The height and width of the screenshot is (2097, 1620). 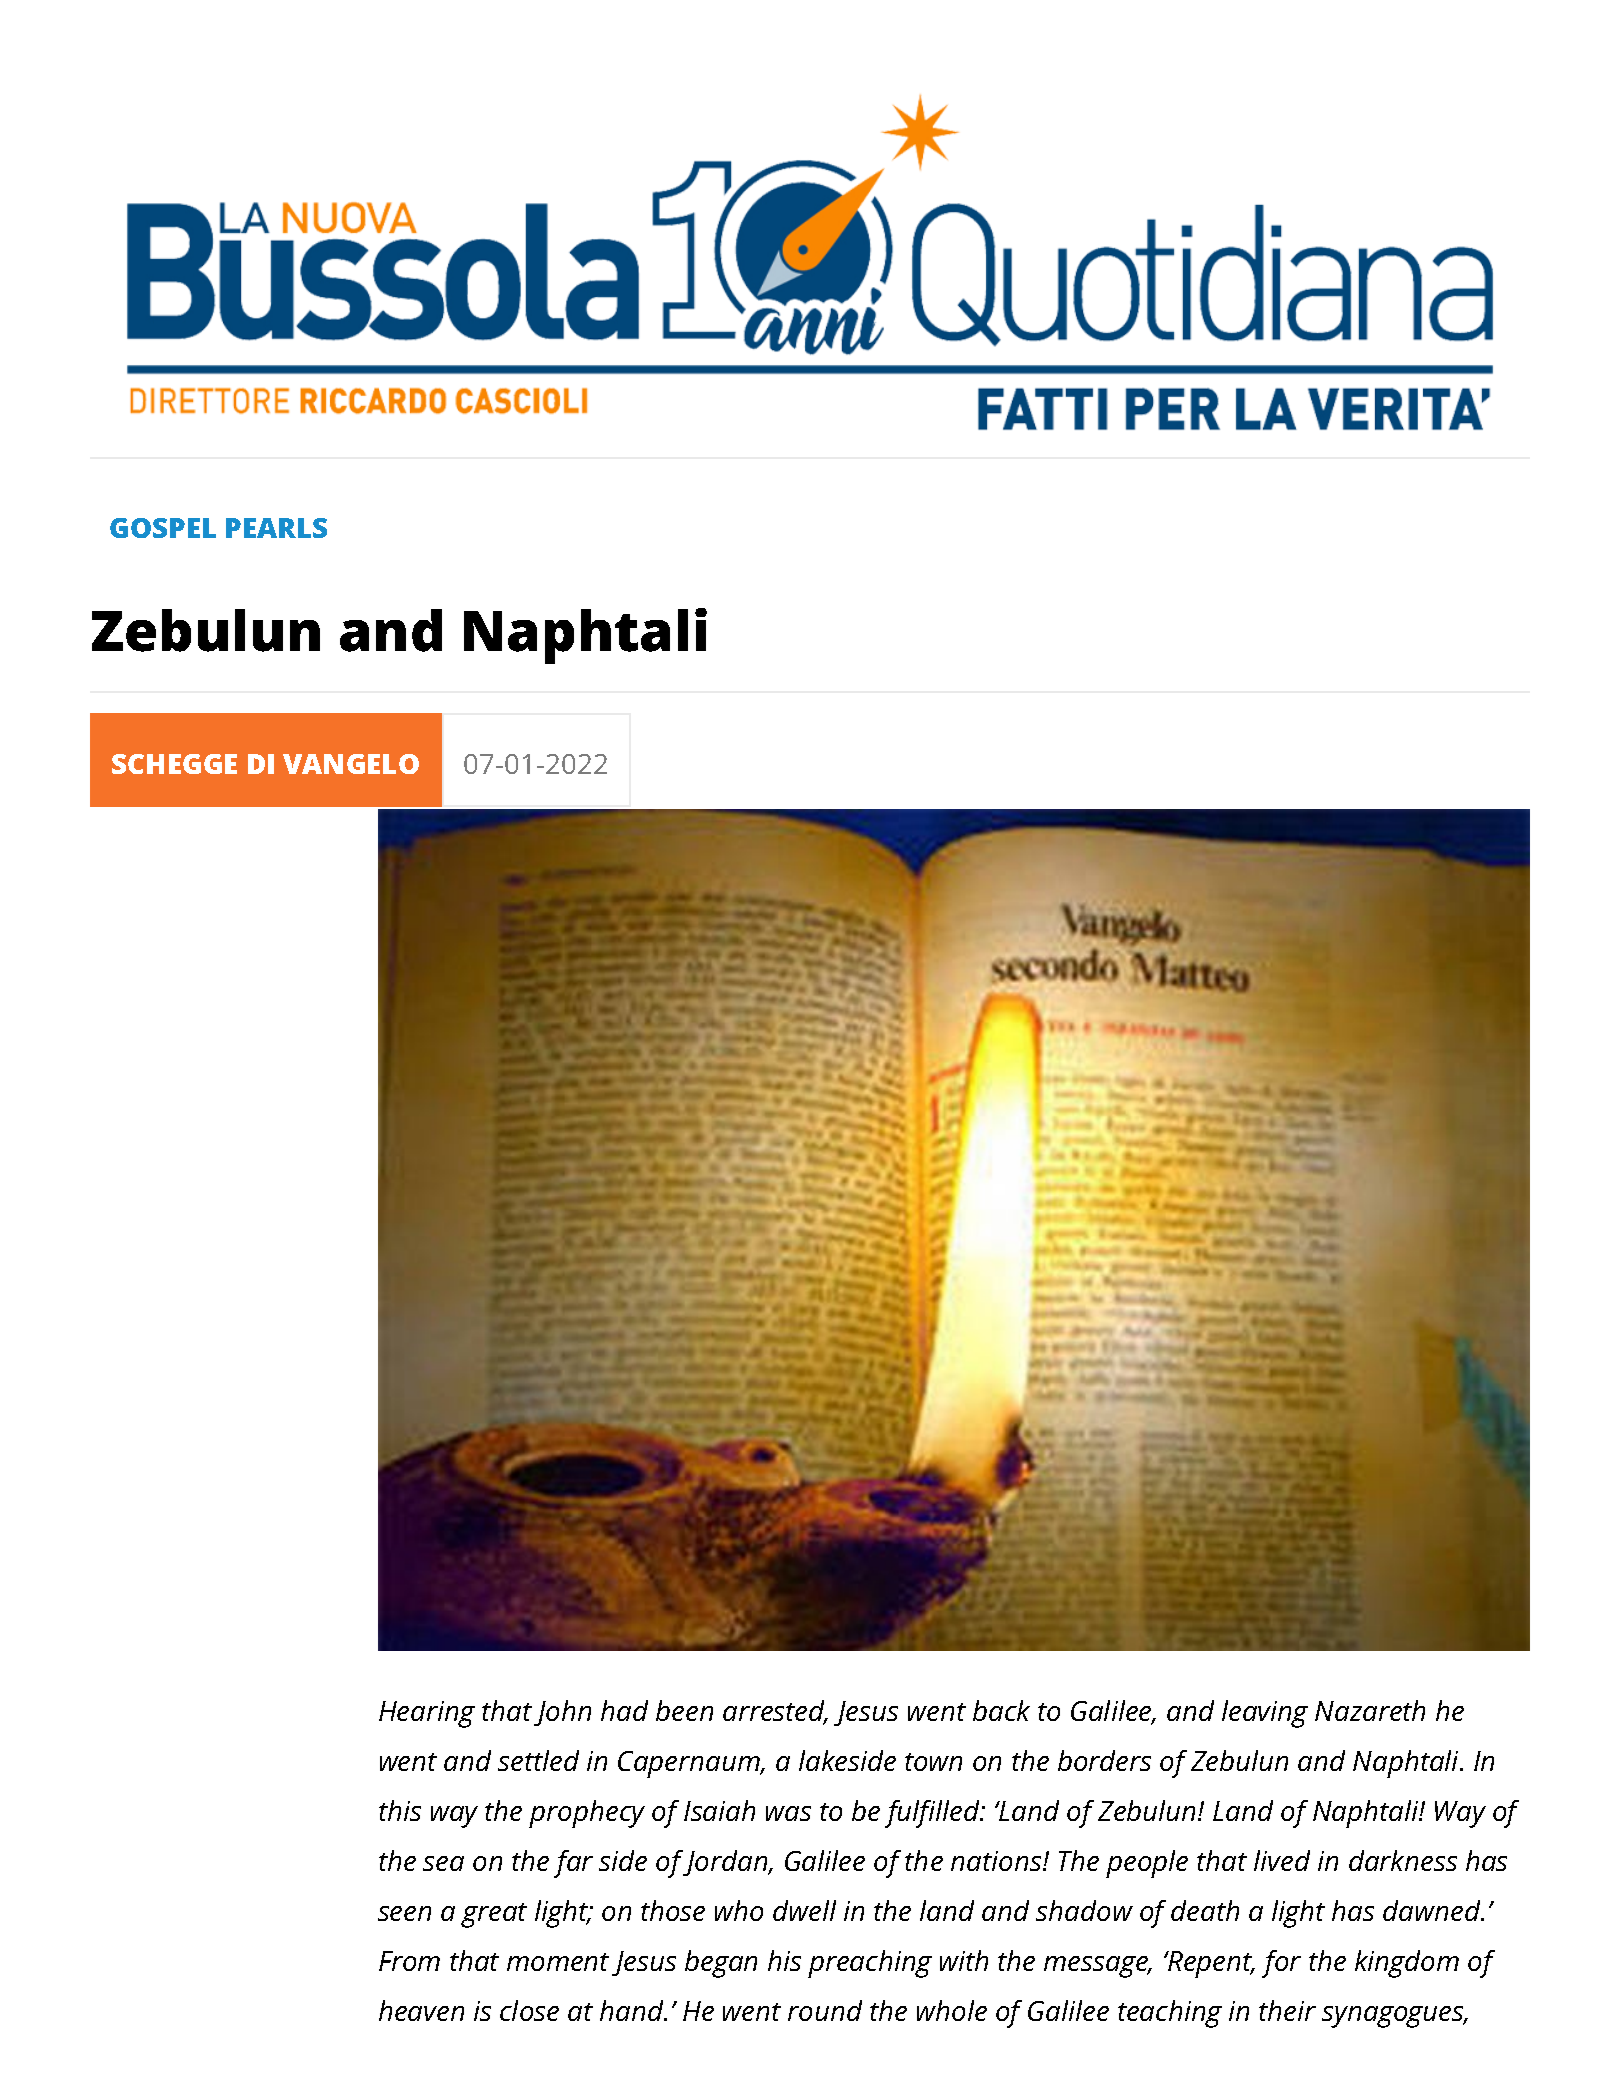 I want to click on From, so click(x=409, y=1961).
